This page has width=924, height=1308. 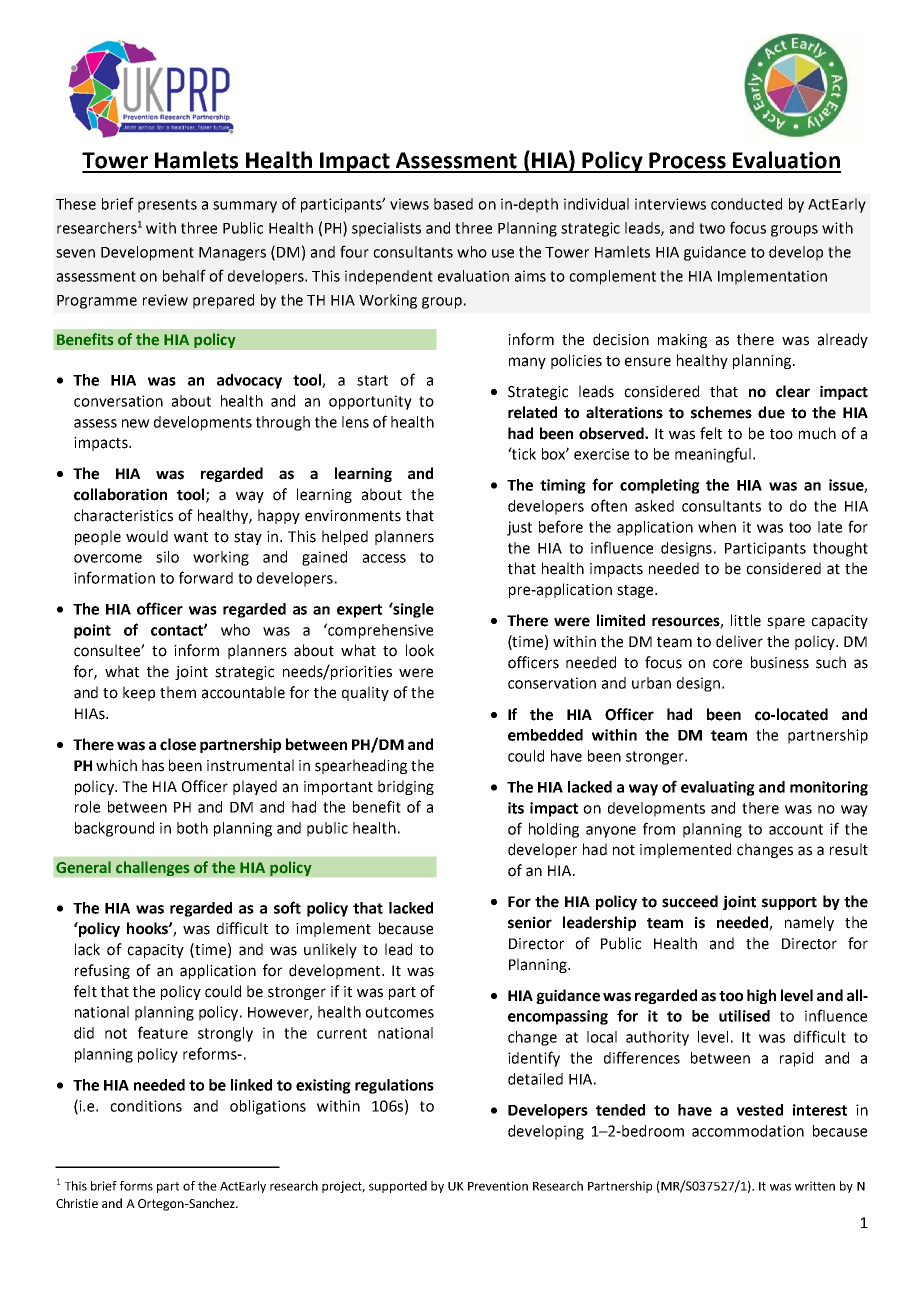 What do you see at coordinates (712, 228) in the page?
I see `two` at bounding box center [712, 228].
